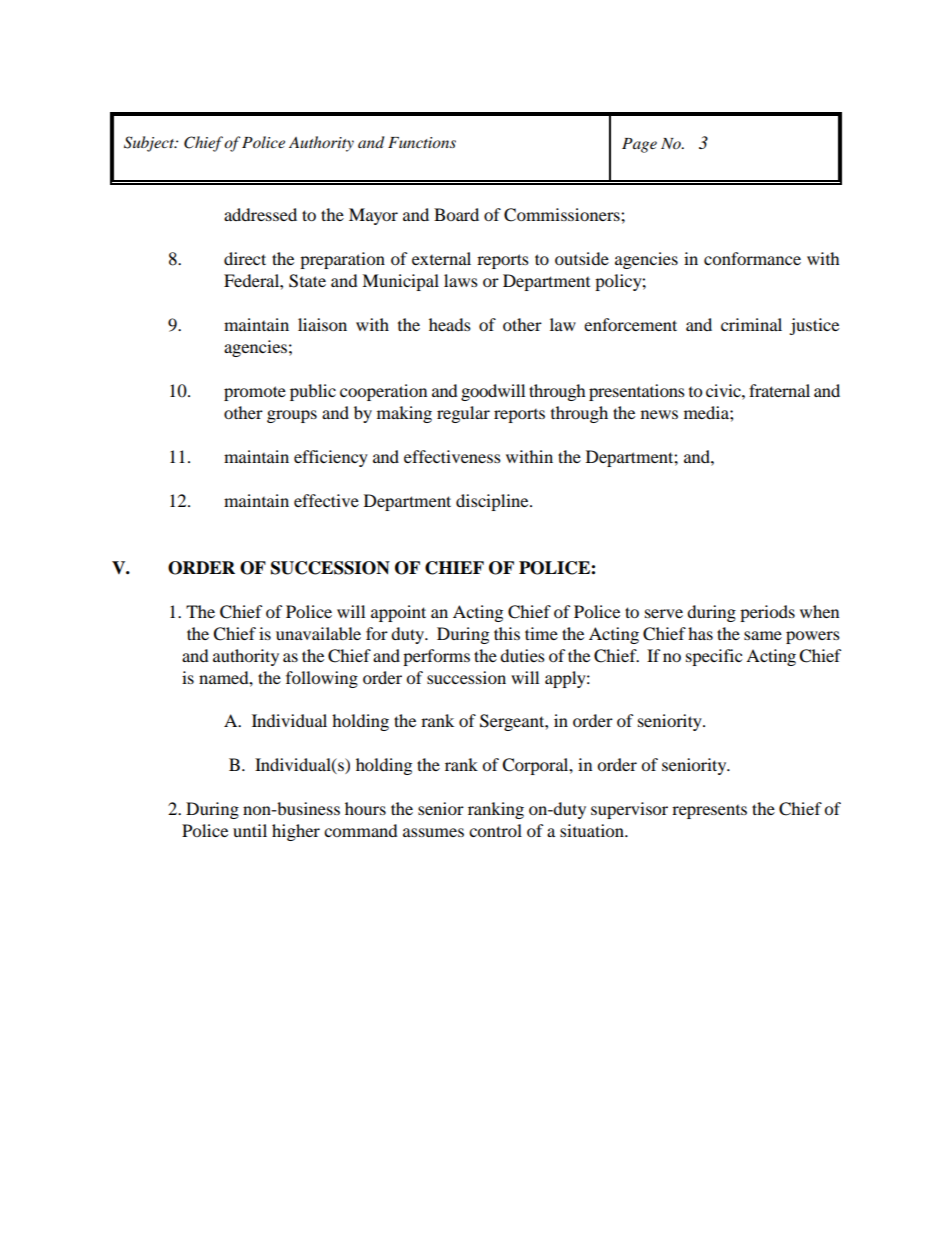  What do you see at coordinates (450, 324) in the screenshot?
I see `heads` at bounding box center [450, 324].
